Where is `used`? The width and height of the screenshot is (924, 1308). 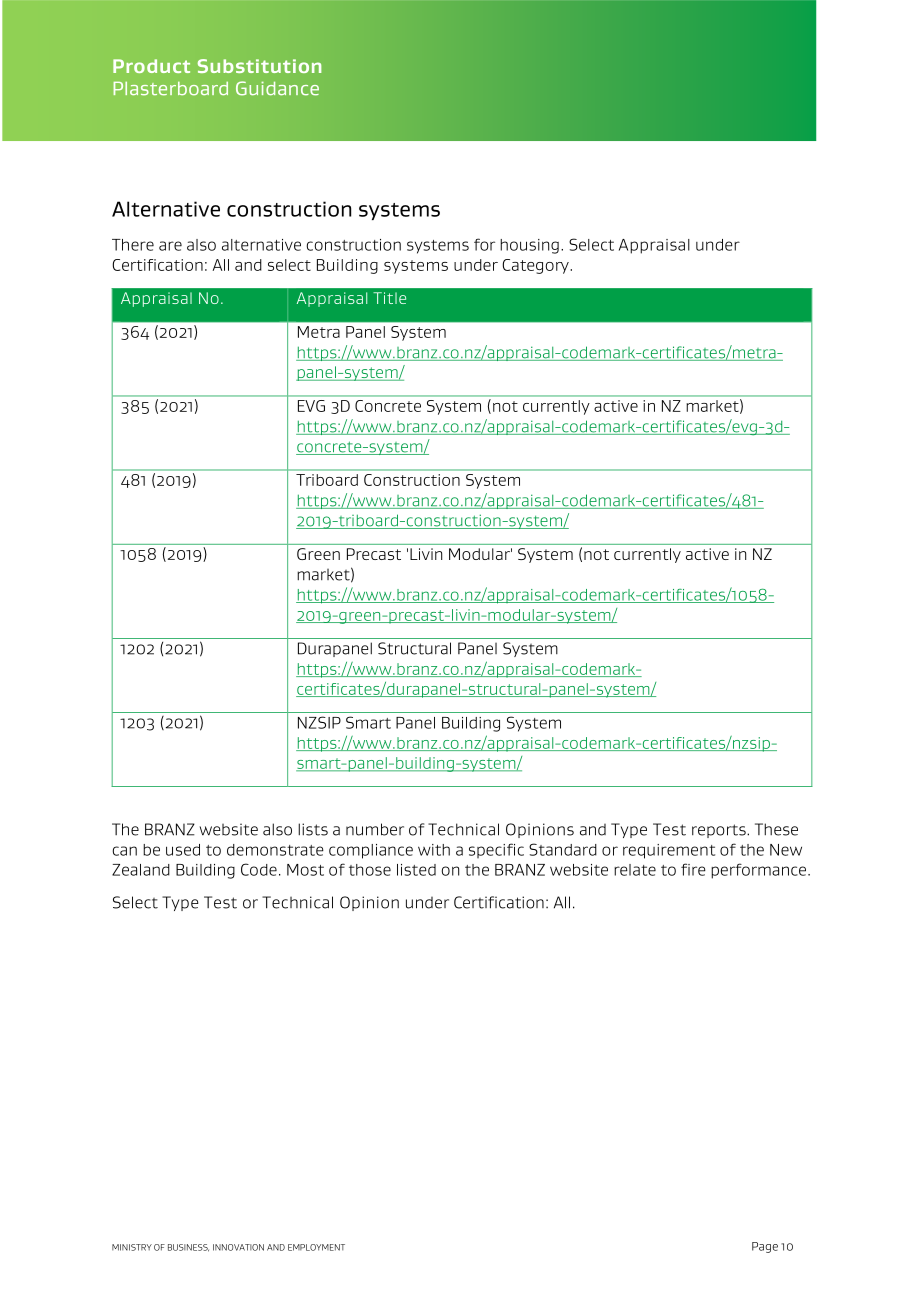 used is located at coordinates (183, 850).
